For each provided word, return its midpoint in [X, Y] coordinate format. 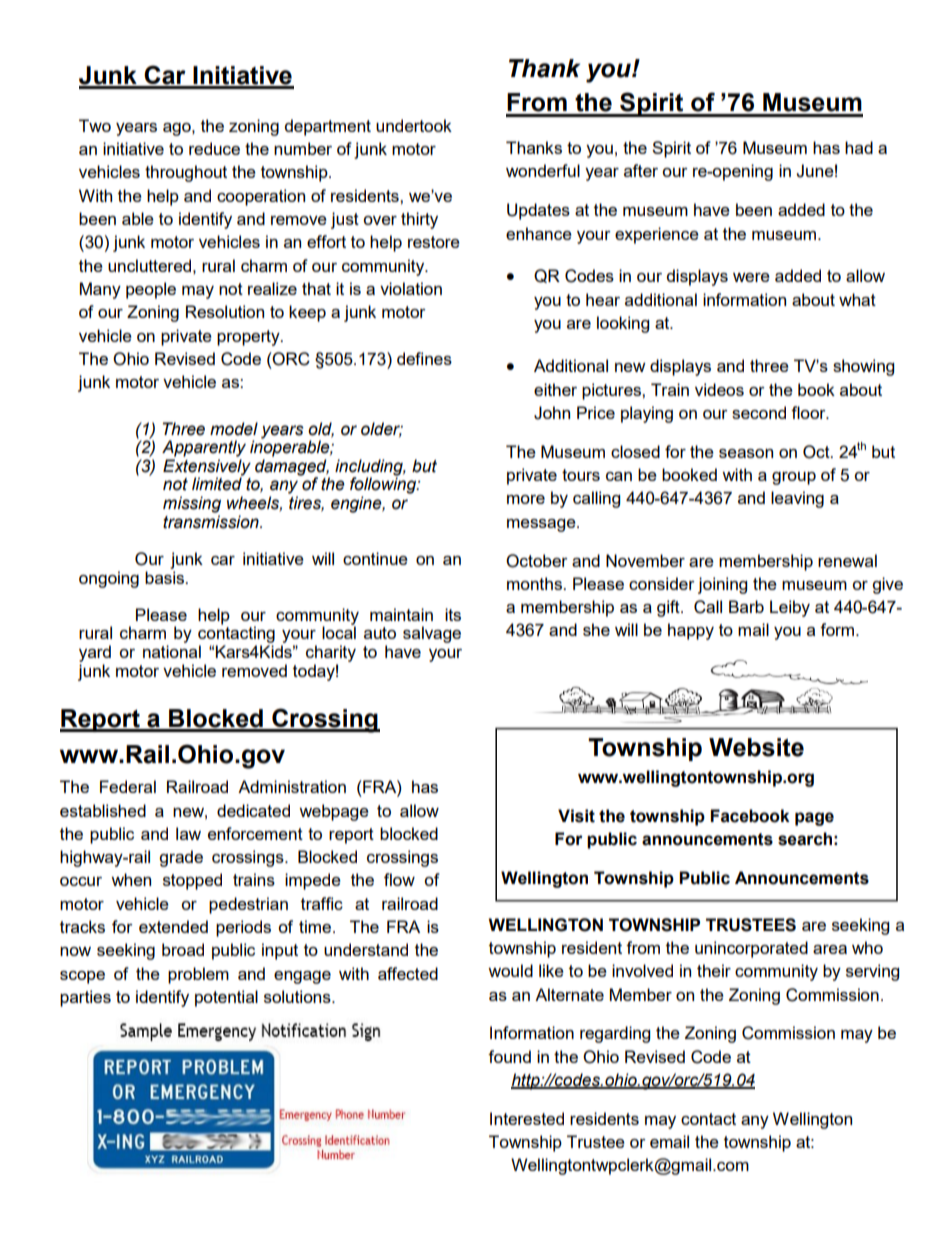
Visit [576, 816]
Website [756, 747]
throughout [186, 173]
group [794, 478]
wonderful [543, 170]
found [509, 1056]
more [526, 499]
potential [226, 998]
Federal [128, 786]
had [859, 147]
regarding [615, 1034]
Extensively [207, 468]
